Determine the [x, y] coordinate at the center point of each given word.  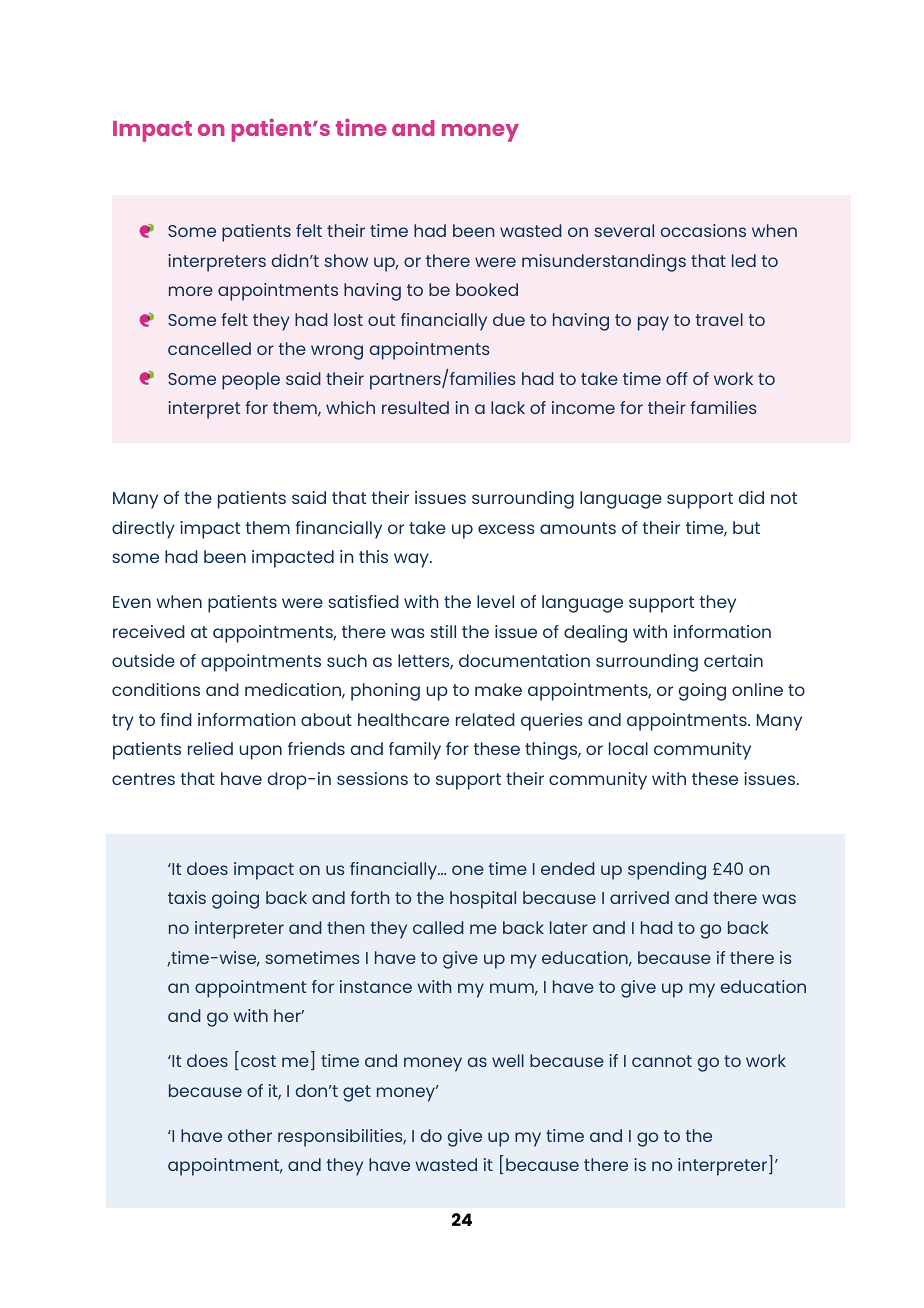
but [746, 527]
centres [143, 779]
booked [487, 289]
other [250, 1135]
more [191, 291]
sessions [372, 778]
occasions [703, 230]
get [357, 1093]
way [412, 560]
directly [143, 530]
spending [667, 871]
